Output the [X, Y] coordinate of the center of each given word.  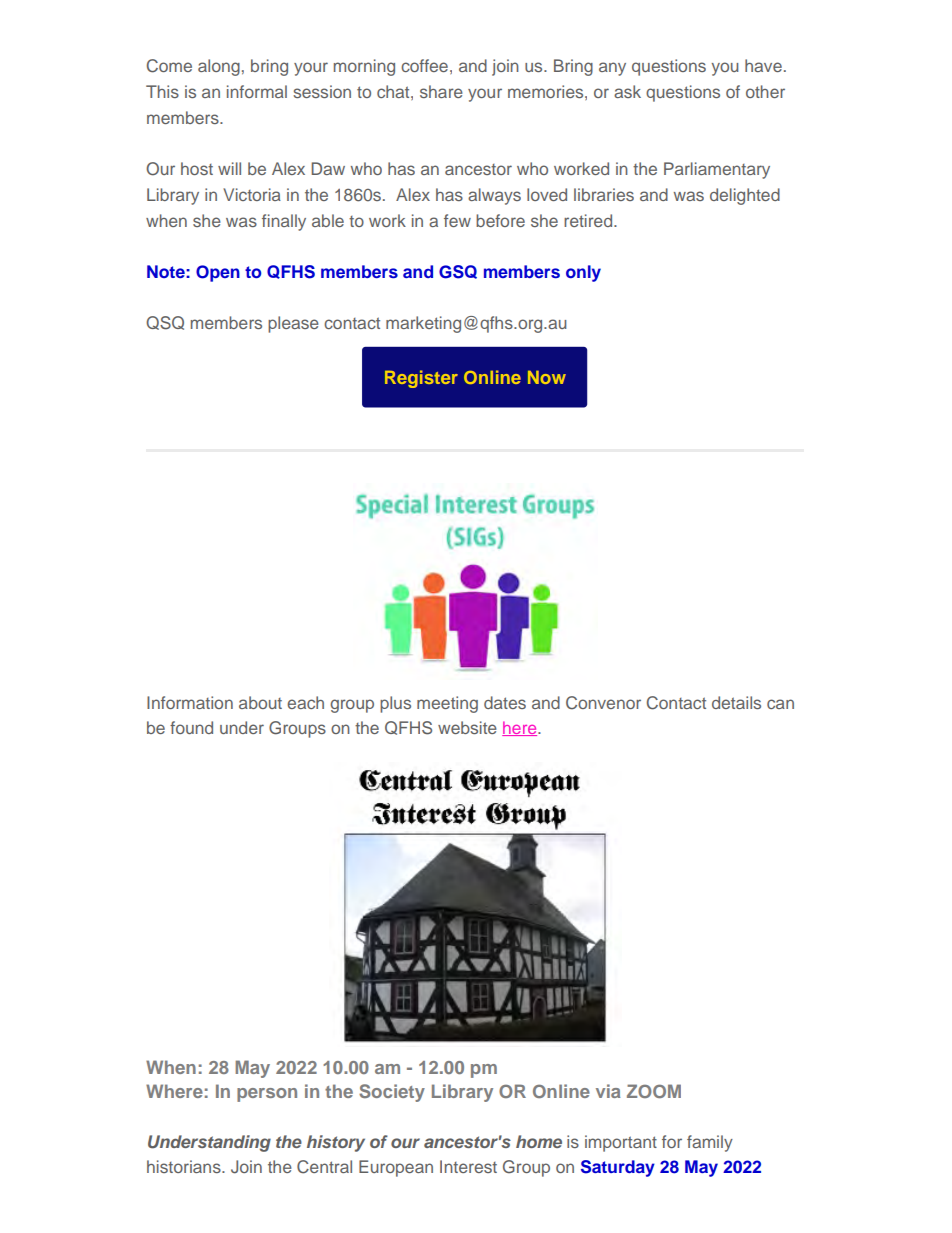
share [441, 91]
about [260, 702]
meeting [447, 704]
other [765, 91]
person [267, 1095]
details [736, 702]
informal [257, 91]
